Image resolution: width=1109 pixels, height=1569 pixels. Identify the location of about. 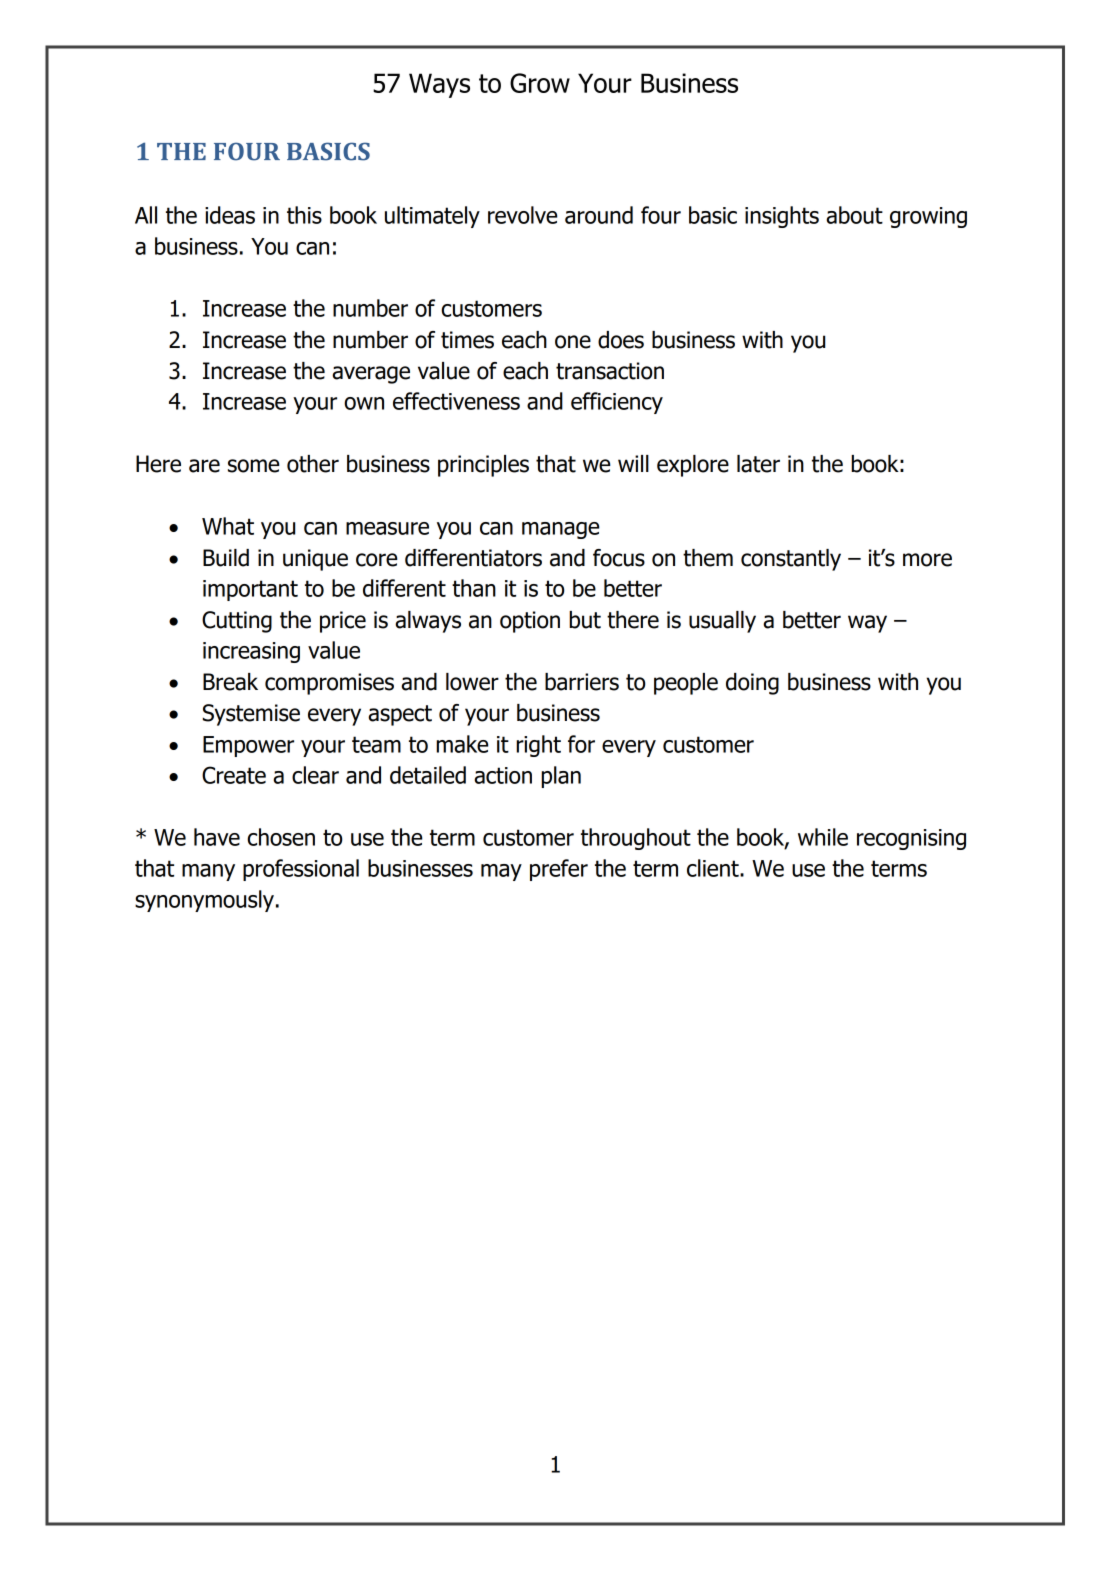
(855, 215).
